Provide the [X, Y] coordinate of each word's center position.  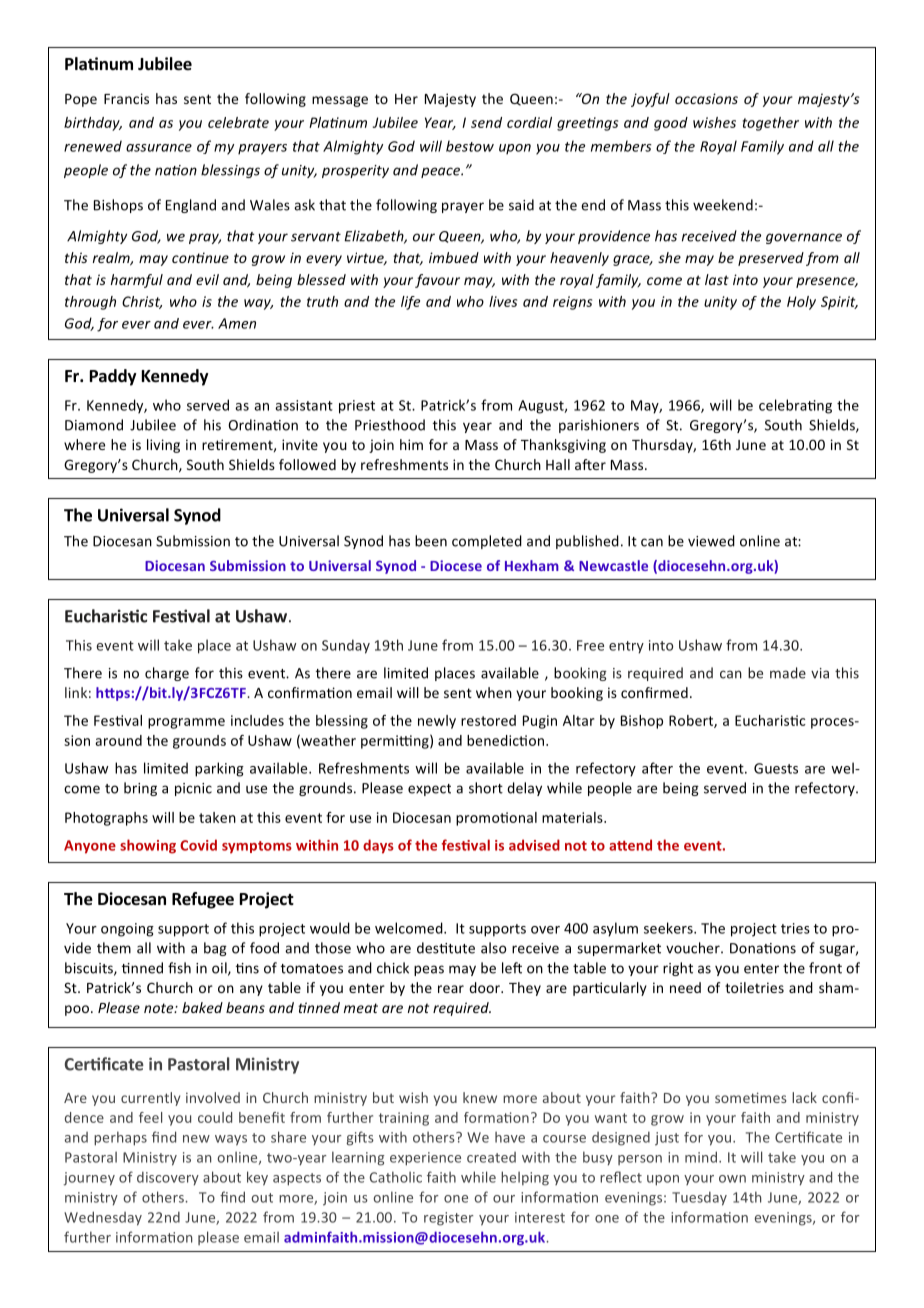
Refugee [203, 900]
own [732, 1179]
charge [167, 674]
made [788, 673]
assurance [159, 148]
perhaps [120, 1138]
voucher [694, 948]
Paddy [113, 377]
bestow [470, 146]
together [771, 124]
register [449, 1219]
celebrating [795, 406]
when [494, 692]
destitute [446, 948]
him [411, 444]
